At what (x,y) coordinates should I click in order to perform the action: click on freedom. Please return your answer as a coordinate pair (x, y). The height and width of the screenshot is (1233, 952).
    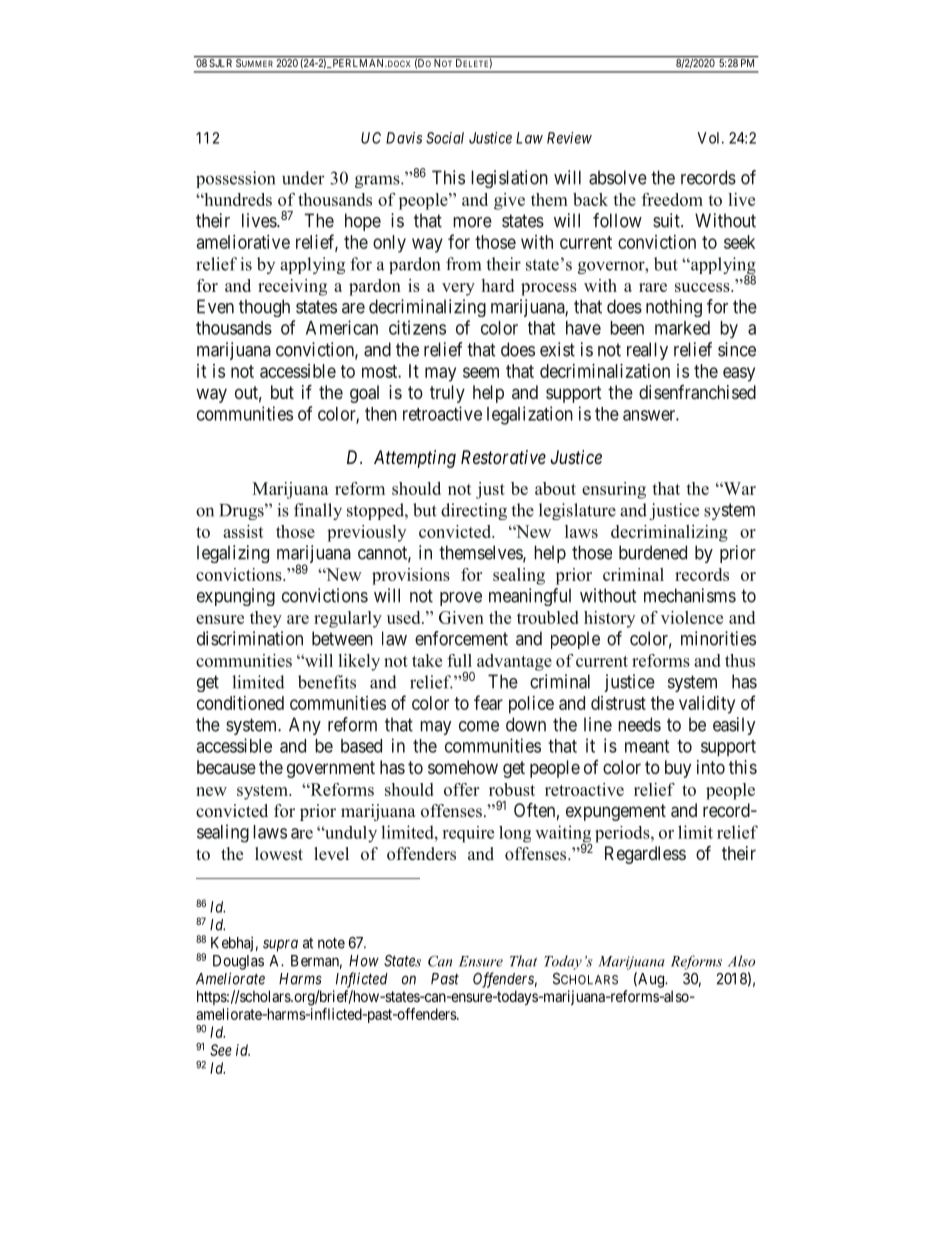
    Looking at the image, I should click on (672, 199).
